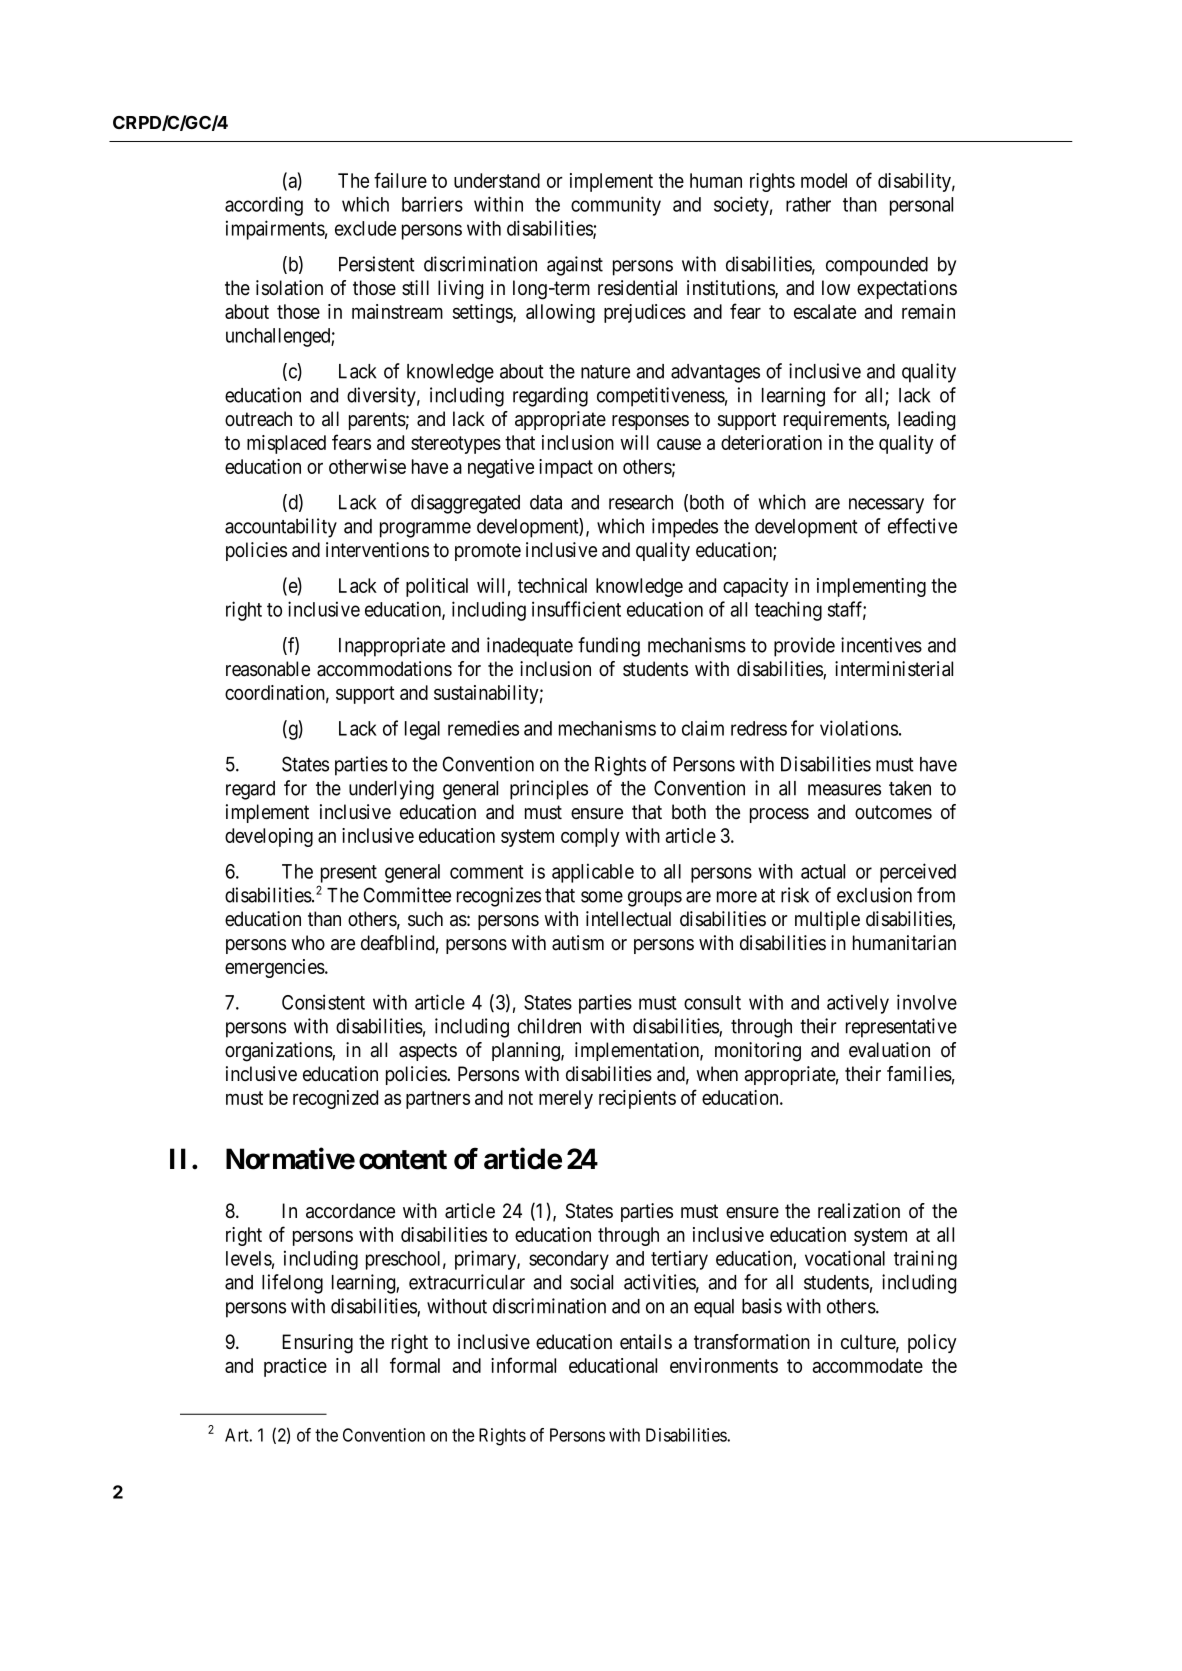  I want to click on principles, so click(549, 790).
